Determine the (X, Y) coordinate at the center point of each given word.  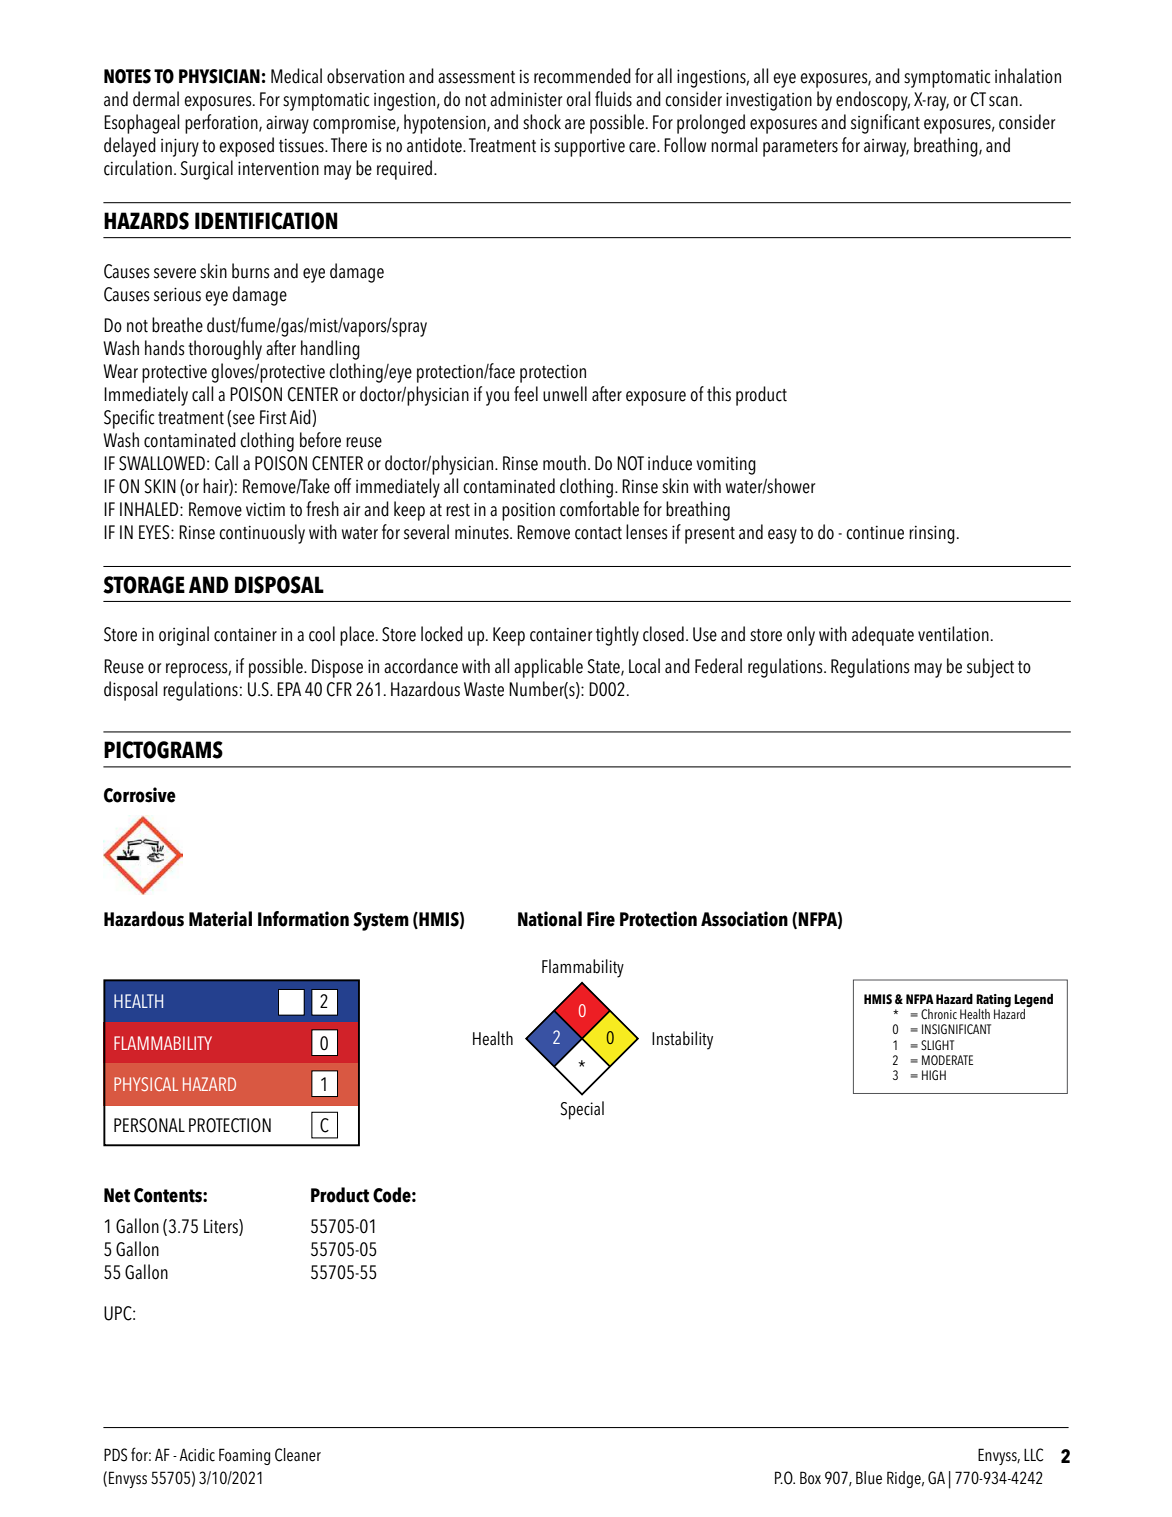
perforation (222, 124)
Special (582, 1110)
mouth (564, 463)
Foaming (244, 1456)
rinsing (932, 534)
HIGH (934, 1075)
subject (990, 668)
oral (578, 99)
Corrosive (140, 795)
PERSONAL (149, 1125)
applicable (548, 668)
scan (1003, 101)
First (273, 417)
